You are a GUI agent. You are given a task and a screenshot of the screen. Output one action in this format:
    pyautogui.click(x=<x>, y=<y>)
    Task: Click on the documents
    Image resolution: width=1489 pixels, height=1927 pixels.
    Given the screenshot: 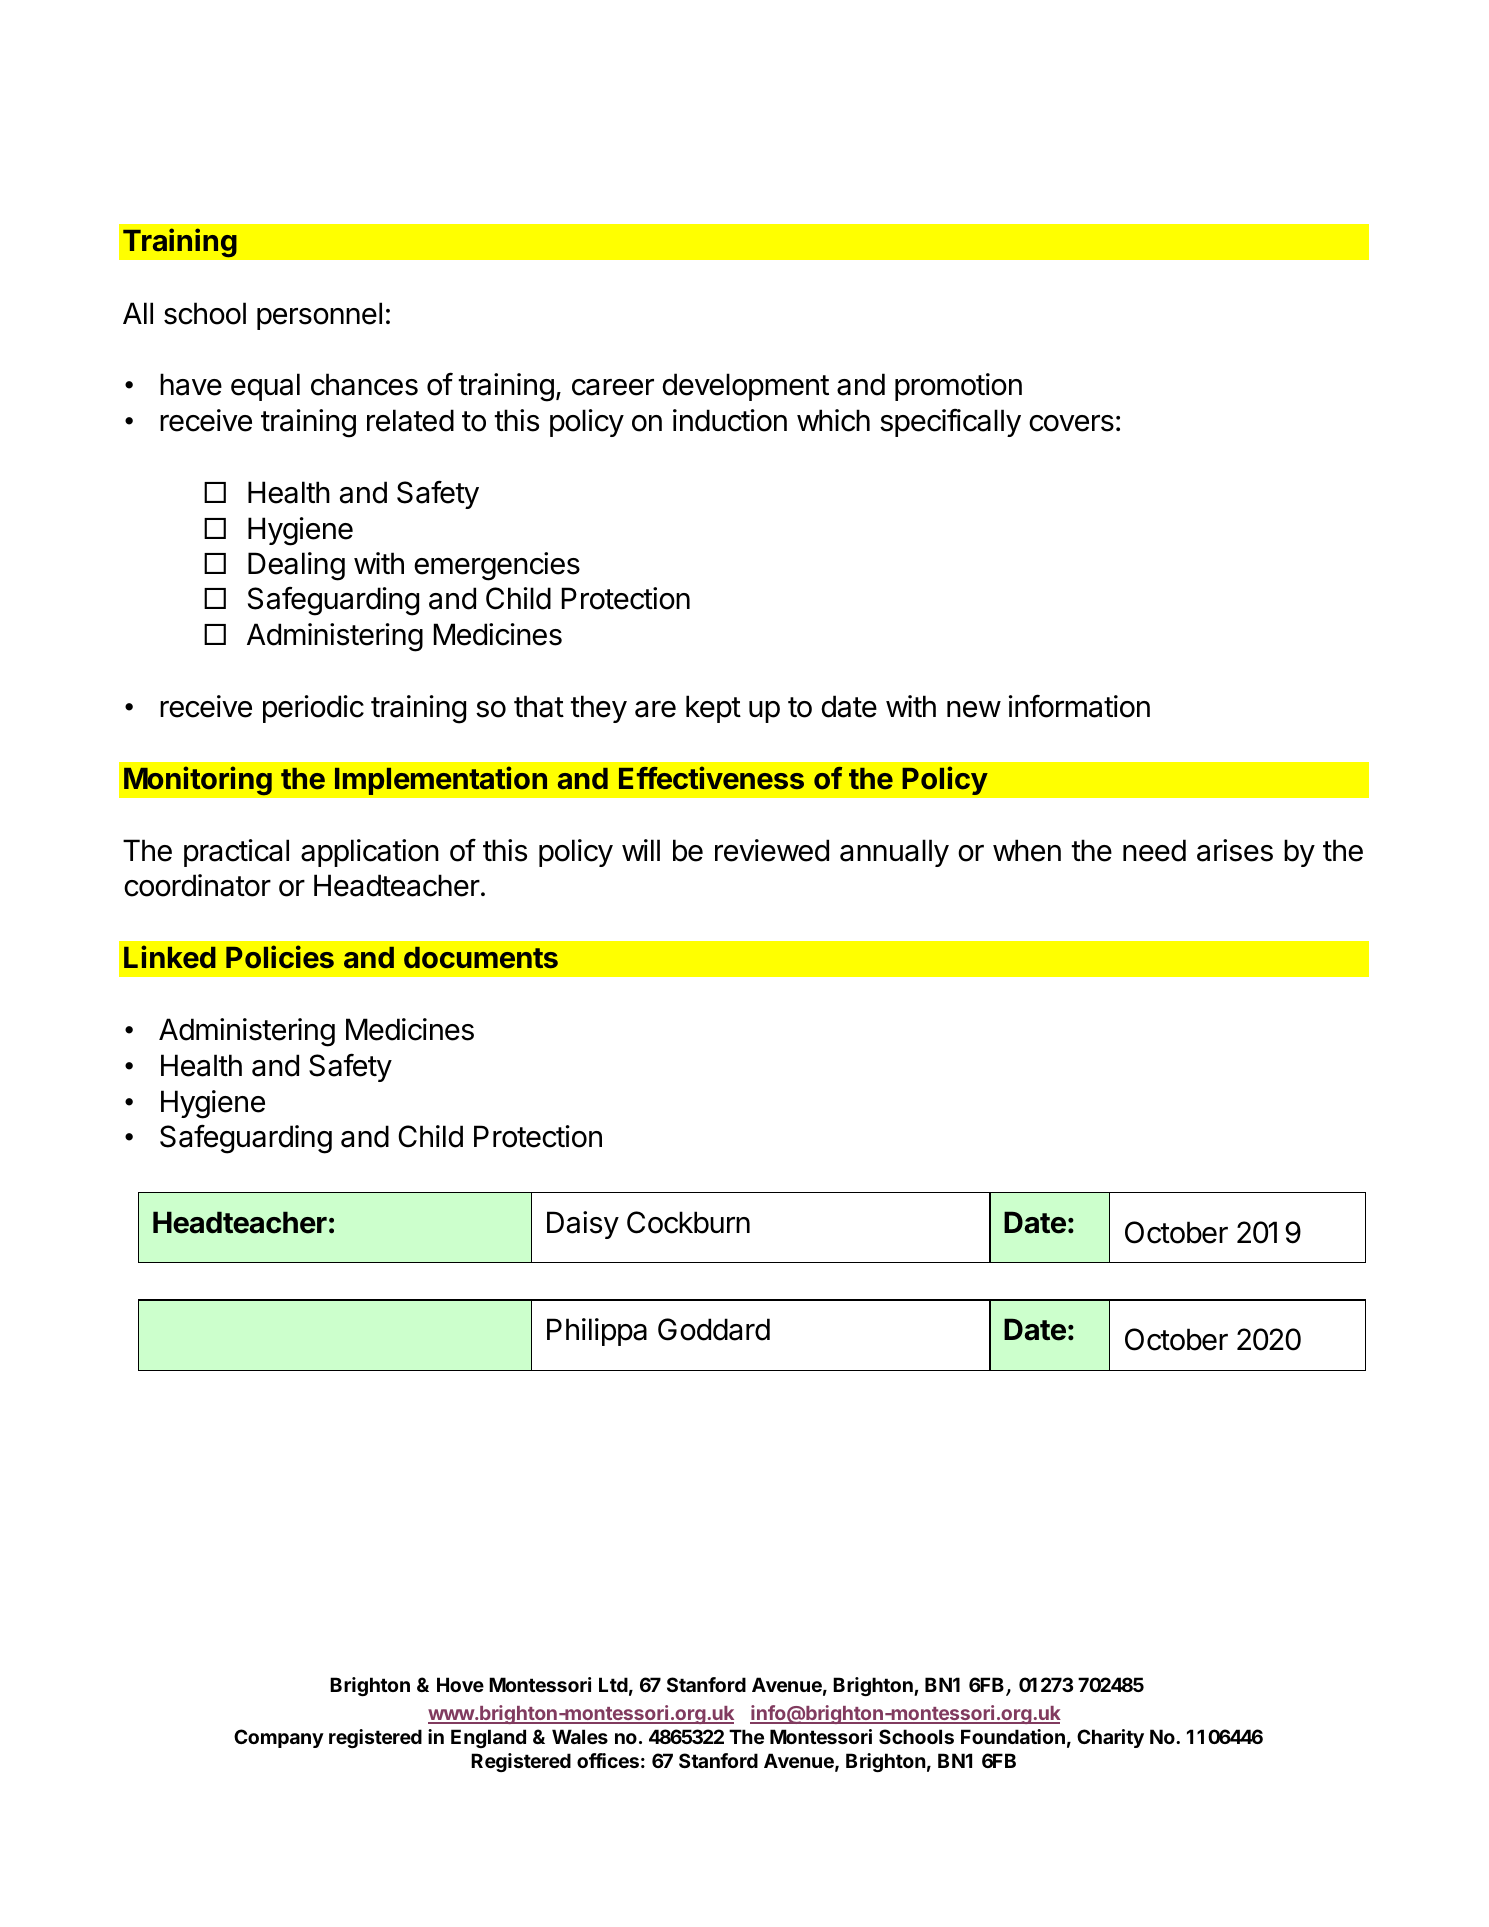 What is the action you would take?
    pyautogui.click(x=481, y=958)
